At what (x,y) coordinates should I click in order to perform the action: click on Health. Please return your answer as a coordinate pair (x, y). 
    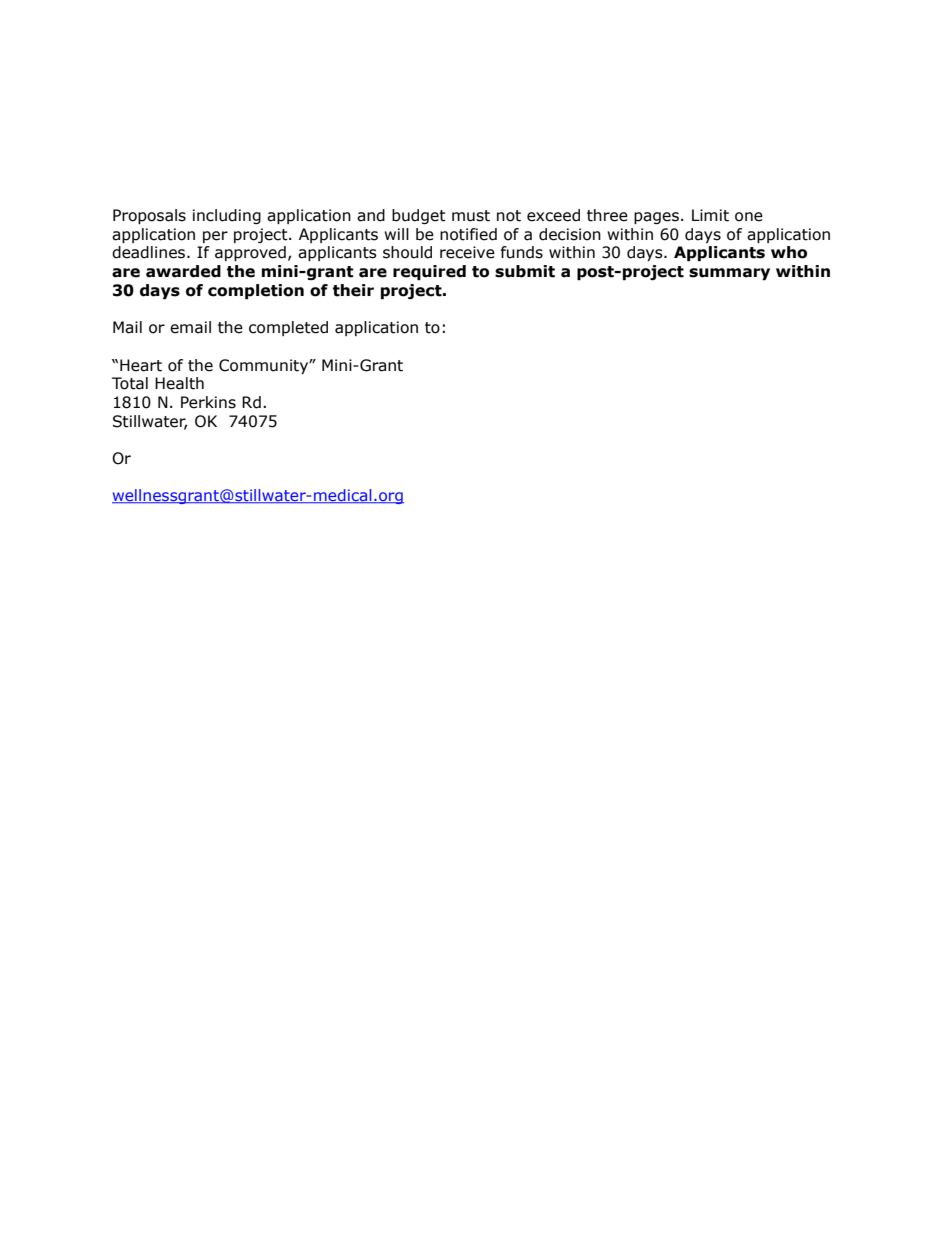
    Looking at the image, I should click on (179, 383).
